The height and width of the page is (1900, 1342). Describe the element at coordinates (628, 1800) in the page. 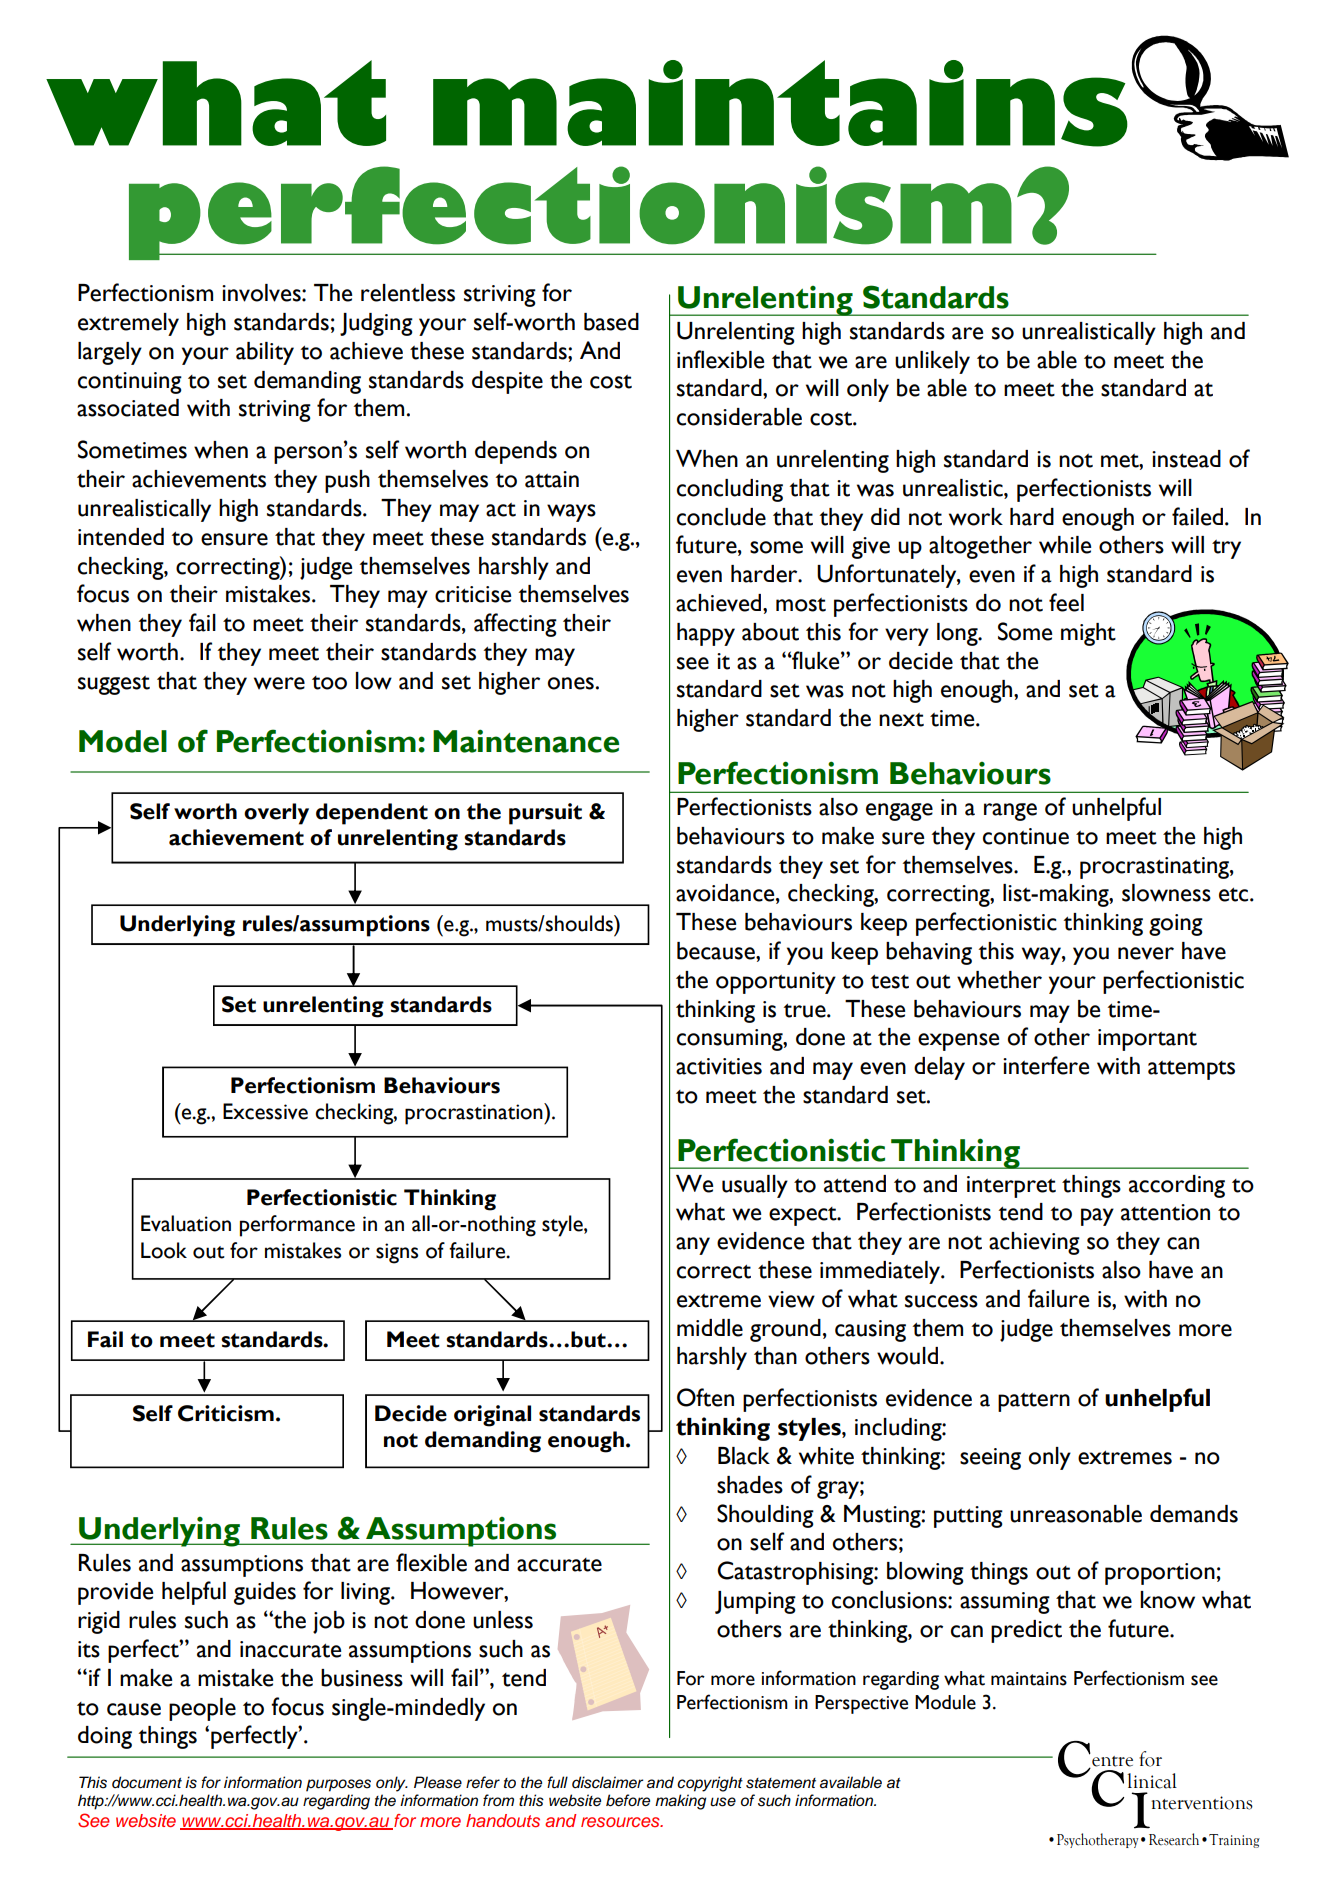

I see `before` at that location.
